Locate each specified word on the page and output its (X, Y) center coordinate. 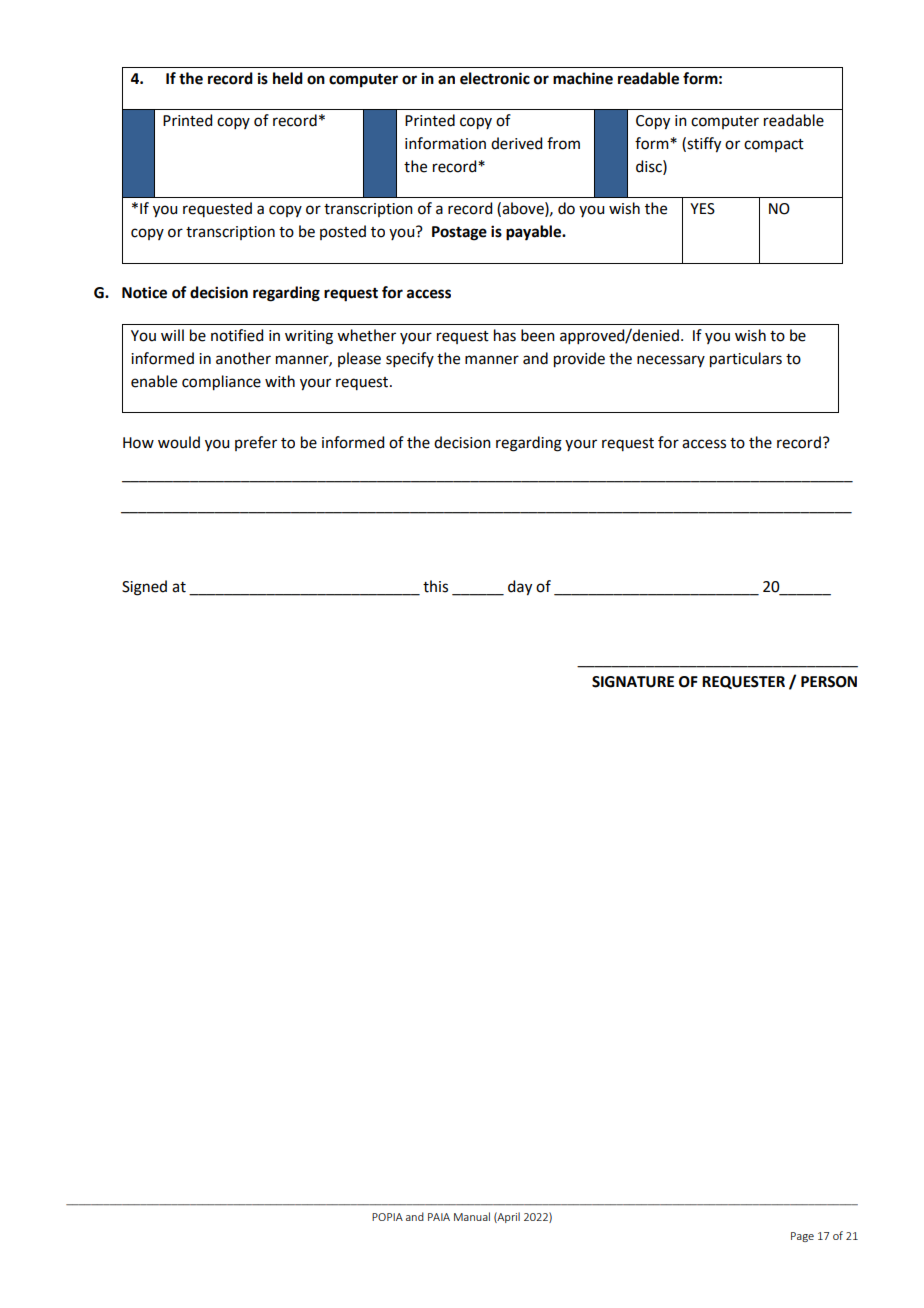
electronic (495, 78)
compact (774, 145)
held (288, 78)
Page (802, 1237)
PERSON (829, 682)
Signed (144, 588)
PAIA (439, 1217)
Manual (472, 1216)
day (520, 588)
